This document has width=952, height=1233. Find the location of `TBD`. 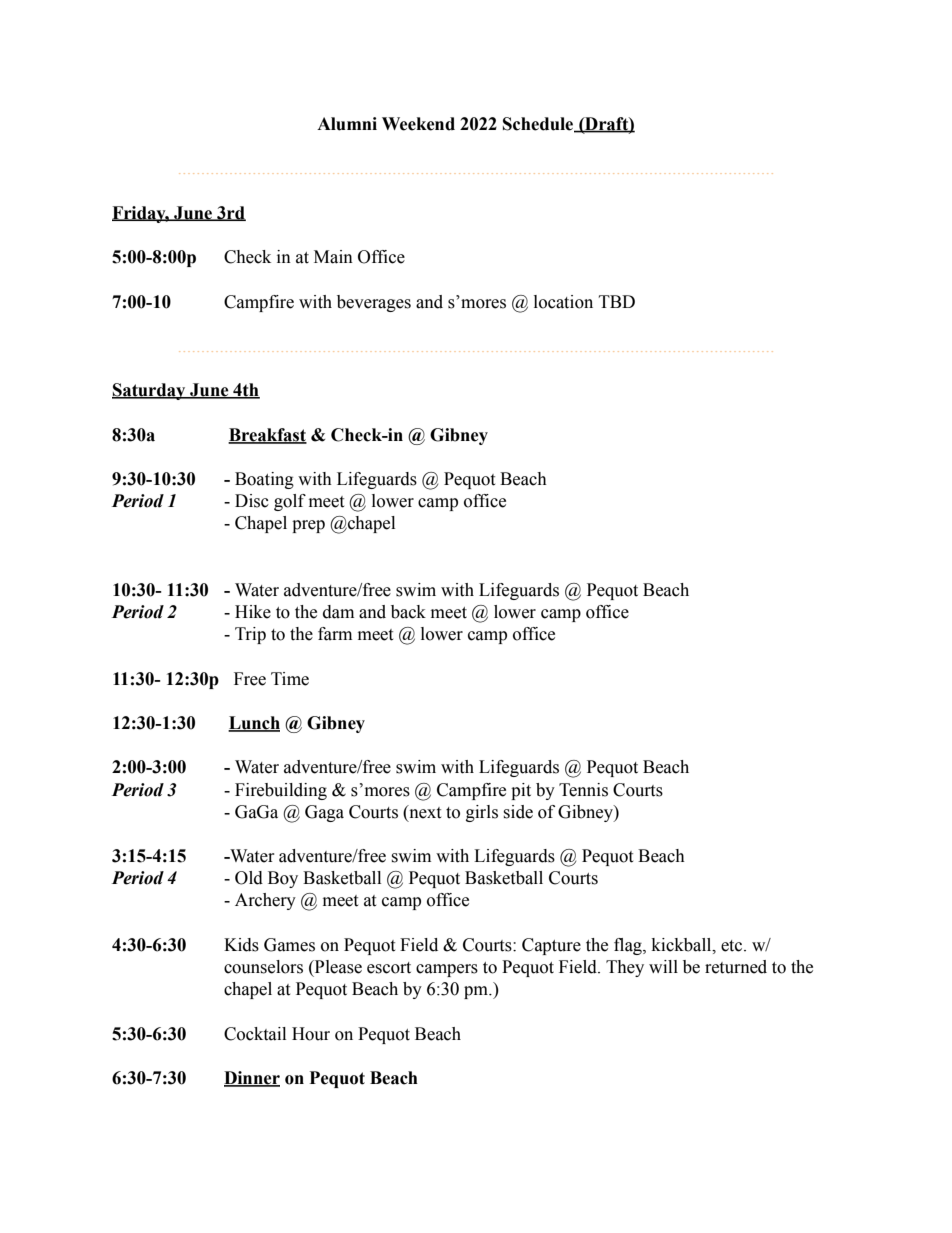

TBD is located at coordinates (617, 301).
